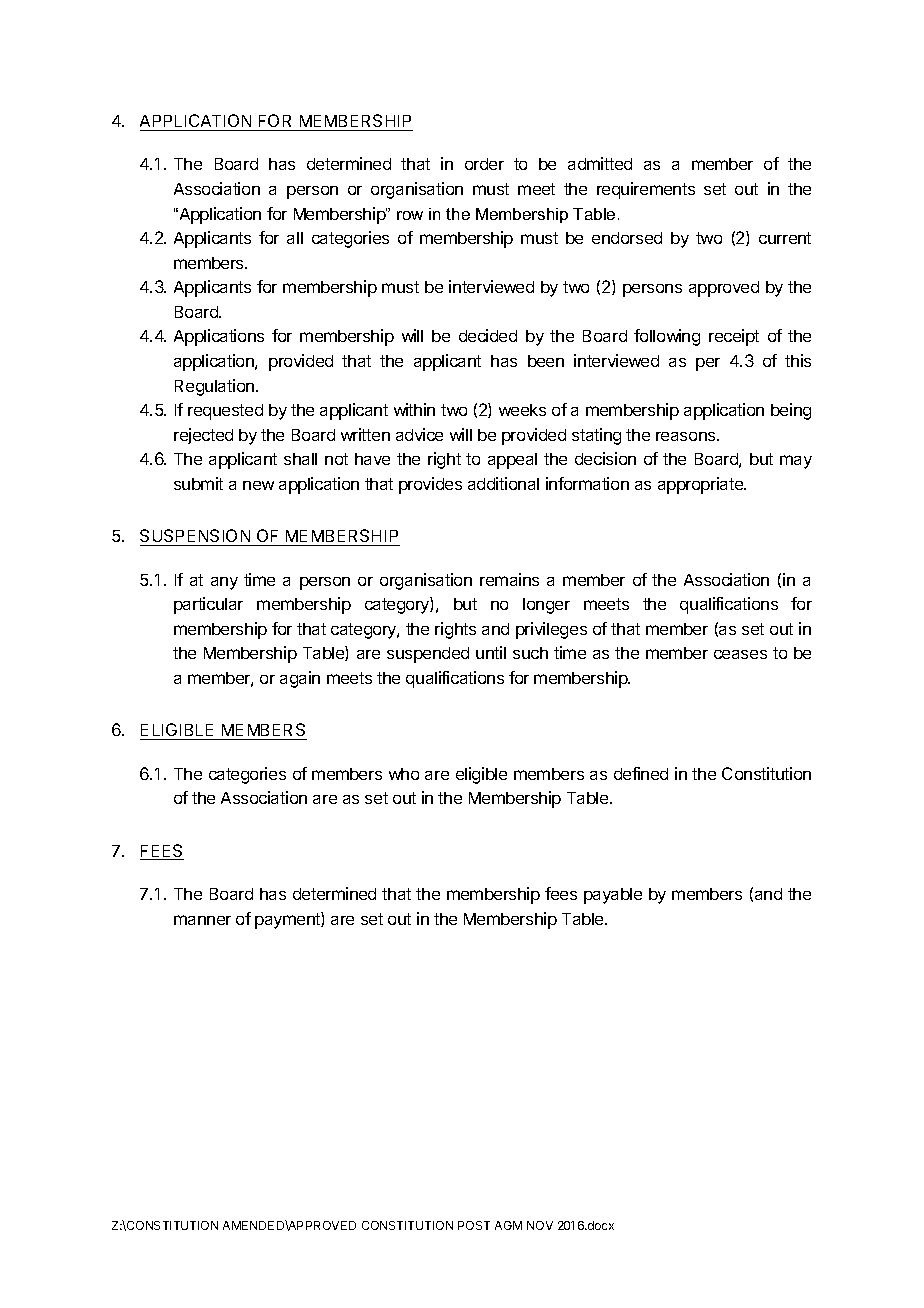  What do you see at coordinates (474, 1225) in the screenshot?
I see `POST` at bounding box center [474, 1225].
